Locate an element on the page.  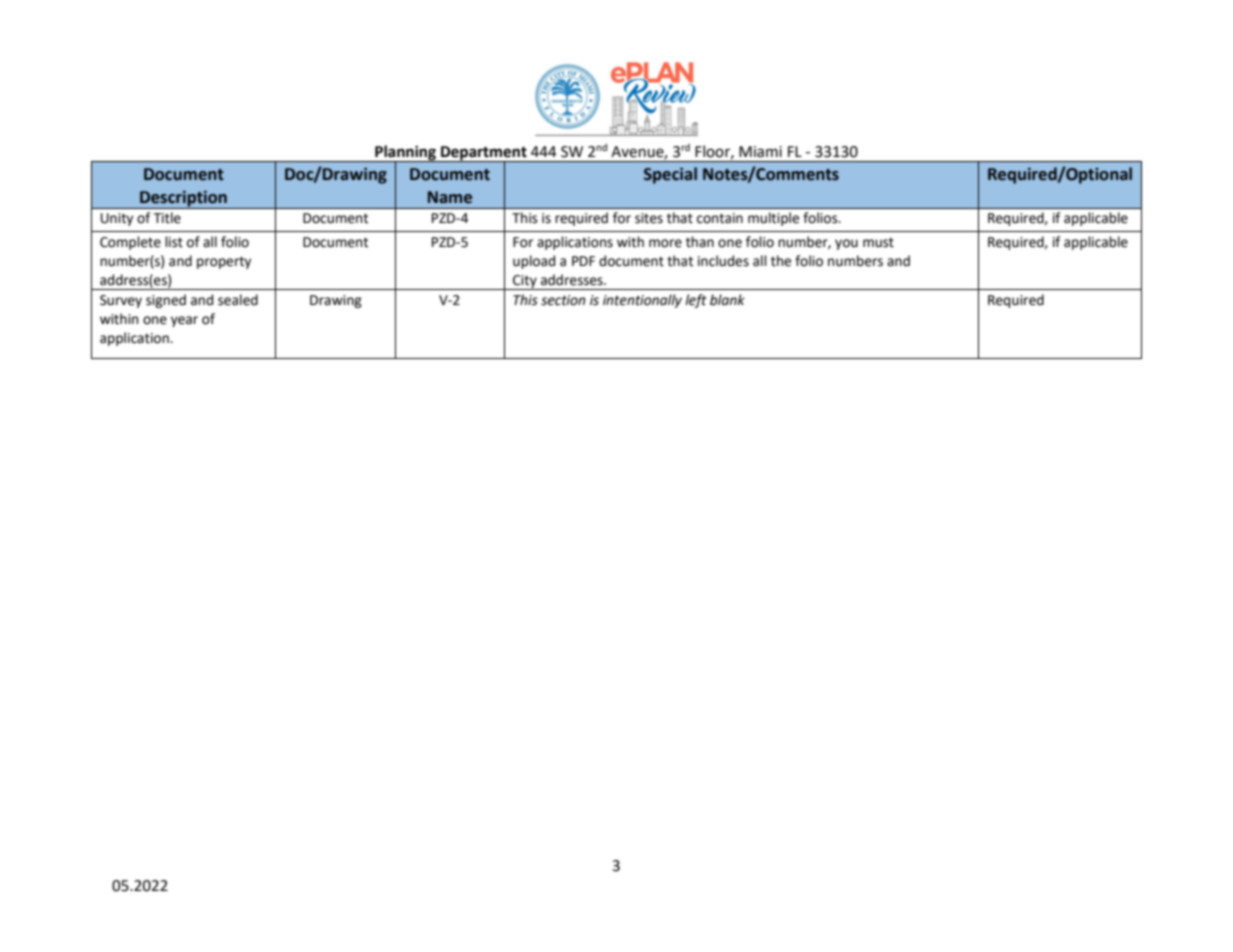
the is located at coordinates (781, 261).
